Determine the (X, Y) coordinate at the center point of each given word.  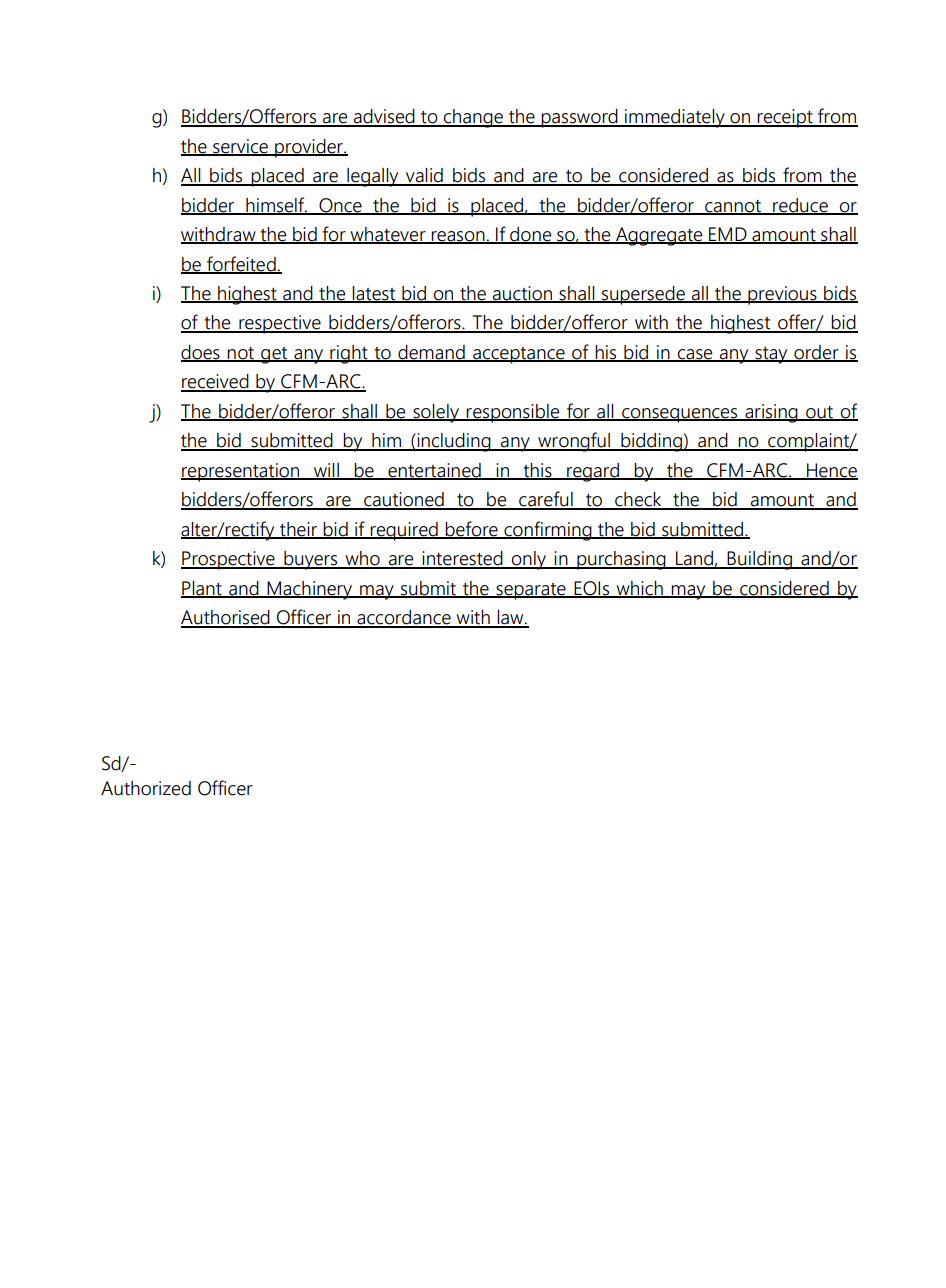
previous (782, 295)
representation (241, 472)
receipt (785, 118)
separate (531, 591)
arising (771, 413)
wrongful (574, 442)
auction (522, 294)
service (240, 147)
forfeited (241, 264)
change (473, 118)
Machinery (310, 590)
